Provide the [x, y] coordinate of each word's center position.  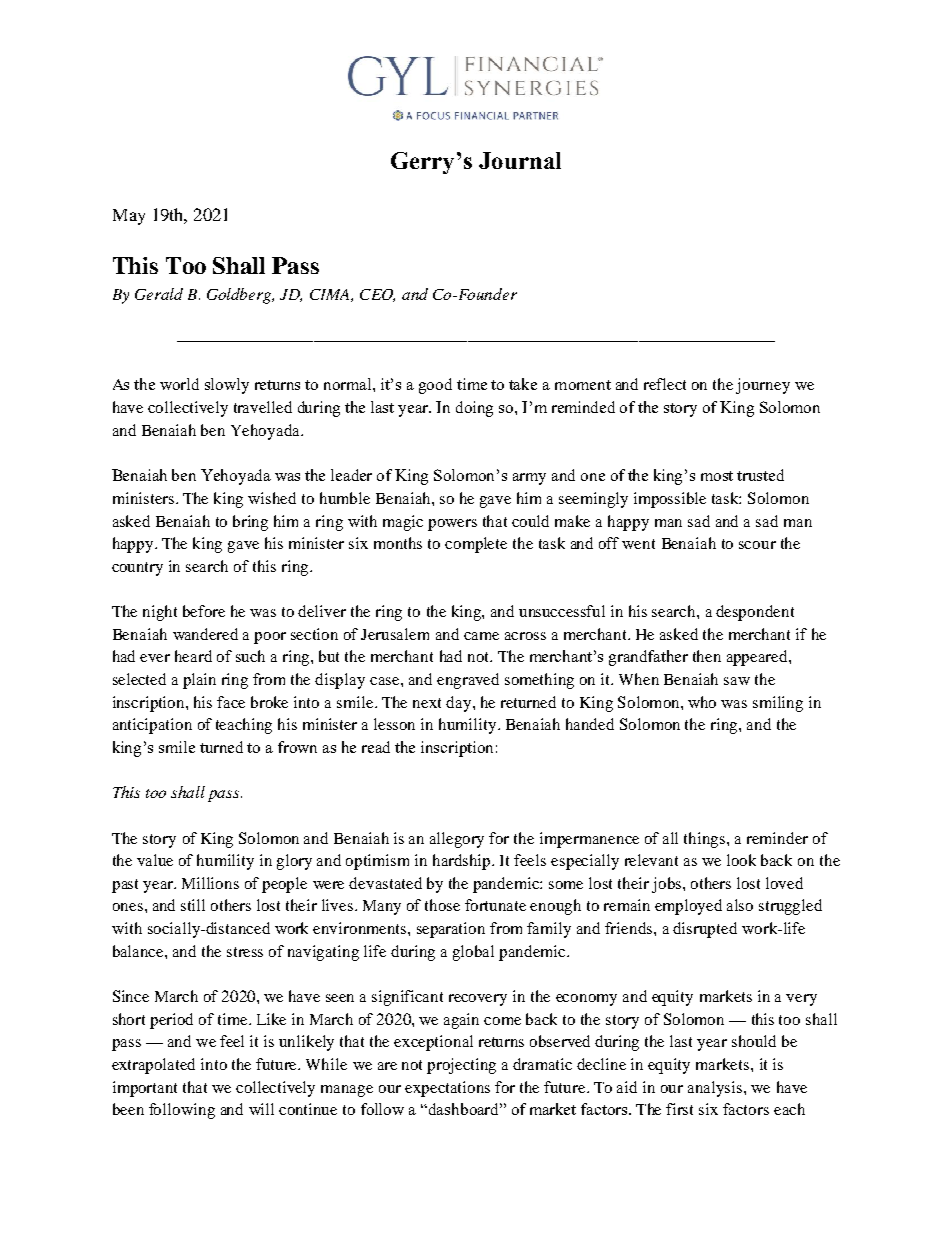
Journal [520, 160]
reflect [665, 384]
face [231, 702]
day [460, 704]
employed [688, 907]
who [702, 702]
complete [476, 545]
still [193, 905]
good [435, 386]
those [442, 905]
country [137, 569]
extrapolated [153, 1066]
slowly [227, 386]
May [129, 217]
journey [763, 386]
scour [757, 545]
